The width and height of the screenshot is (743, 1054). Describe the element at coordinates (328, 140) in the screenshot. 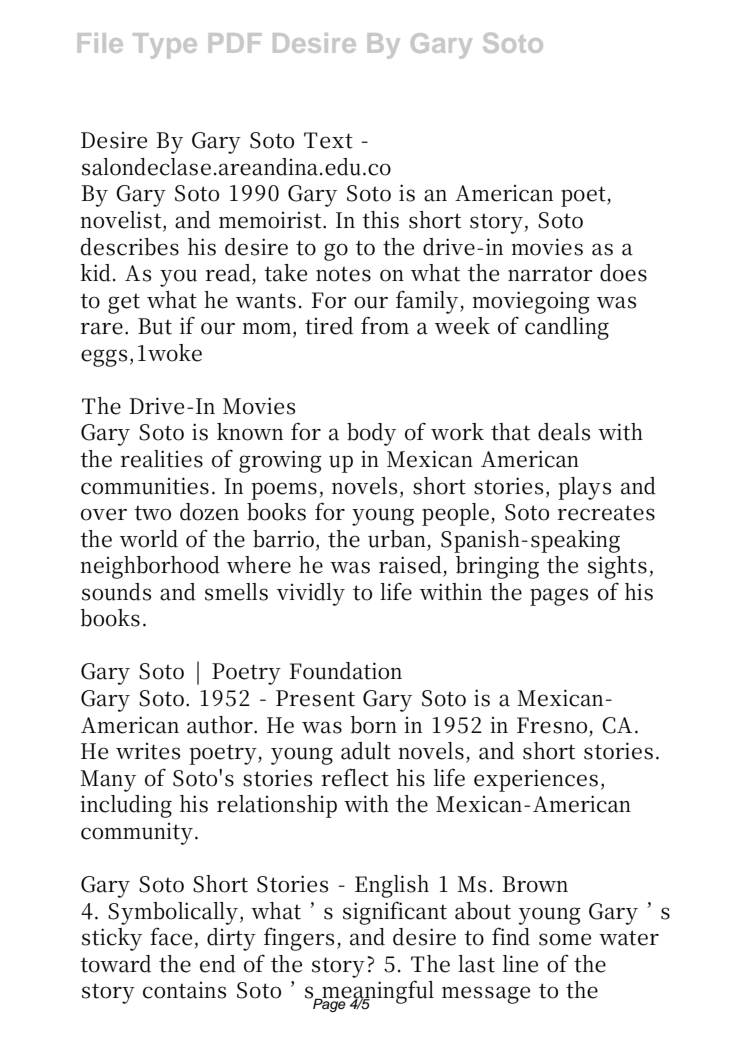

I see `Text` at that location.
